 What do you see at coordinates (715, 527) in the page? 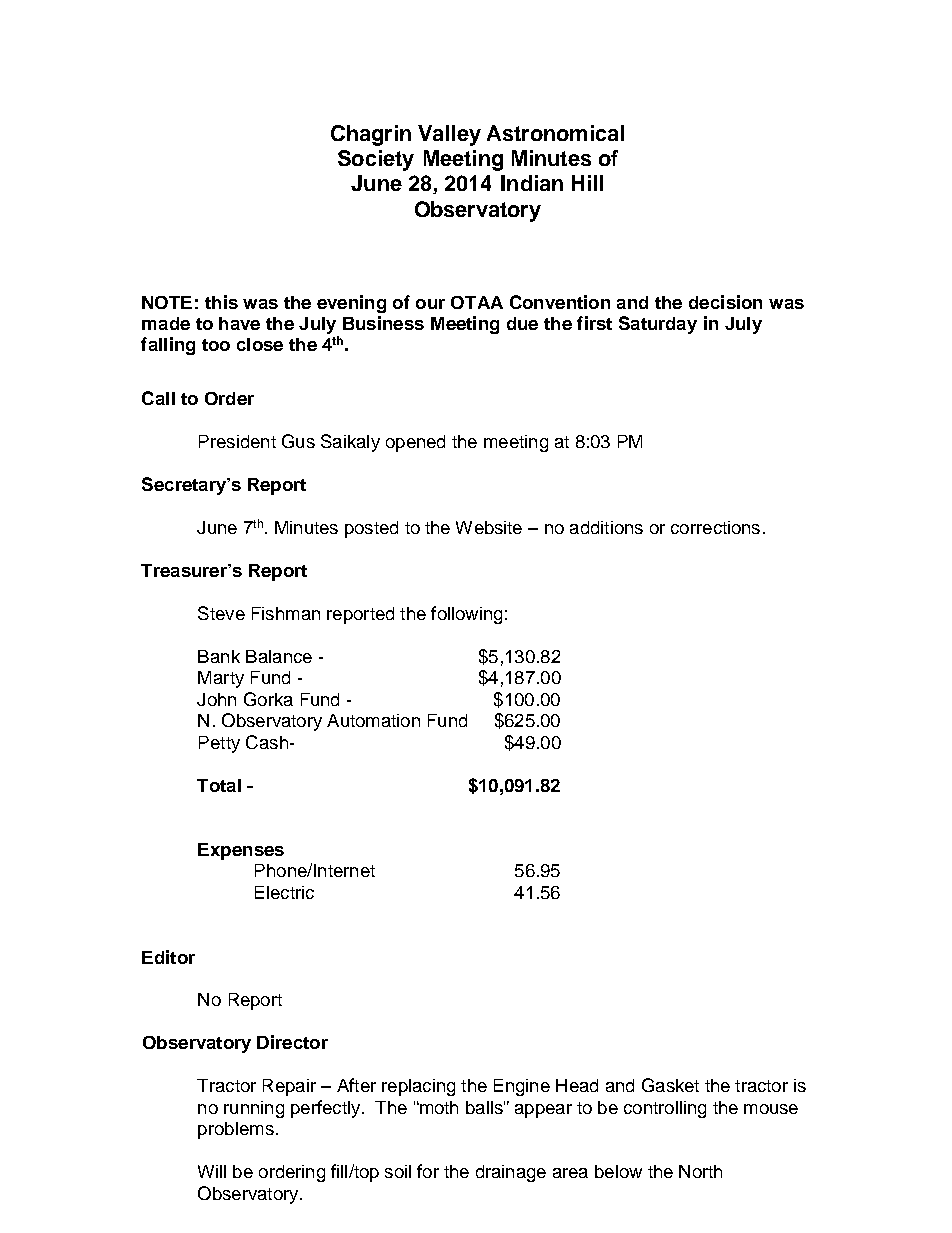
I see `corrections` at bounding box center [715, 527].
